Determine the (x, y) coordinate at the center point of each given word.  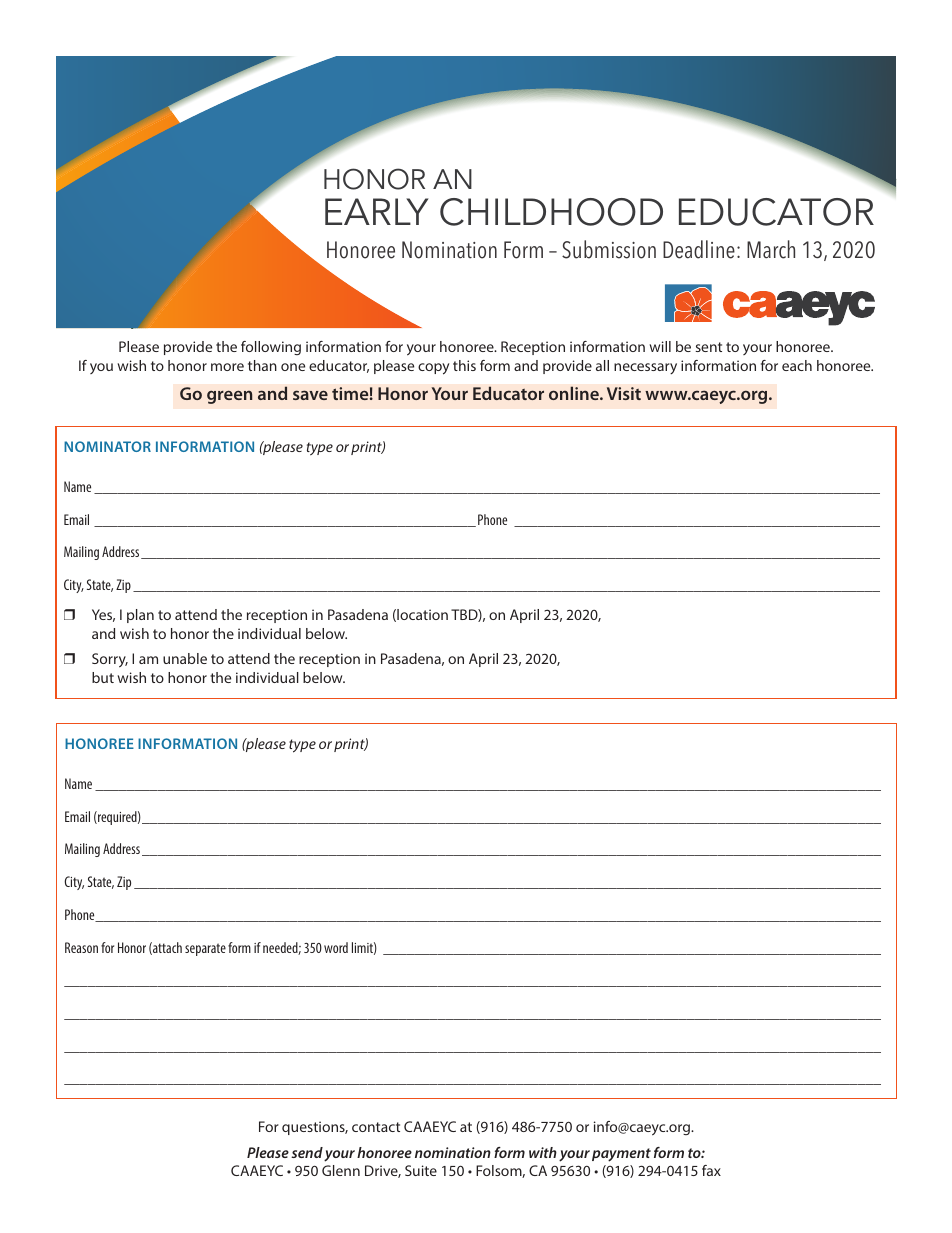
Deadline (699, 249)
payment (621, 1155)
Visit (624, 393)
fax (711, 1170)
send (307, 1152)
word (336, 947)
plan (140, 616)
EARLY (377, 211)
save (310, 395)
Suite (421, 1170)
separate (205, 949)
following (271, 348)
